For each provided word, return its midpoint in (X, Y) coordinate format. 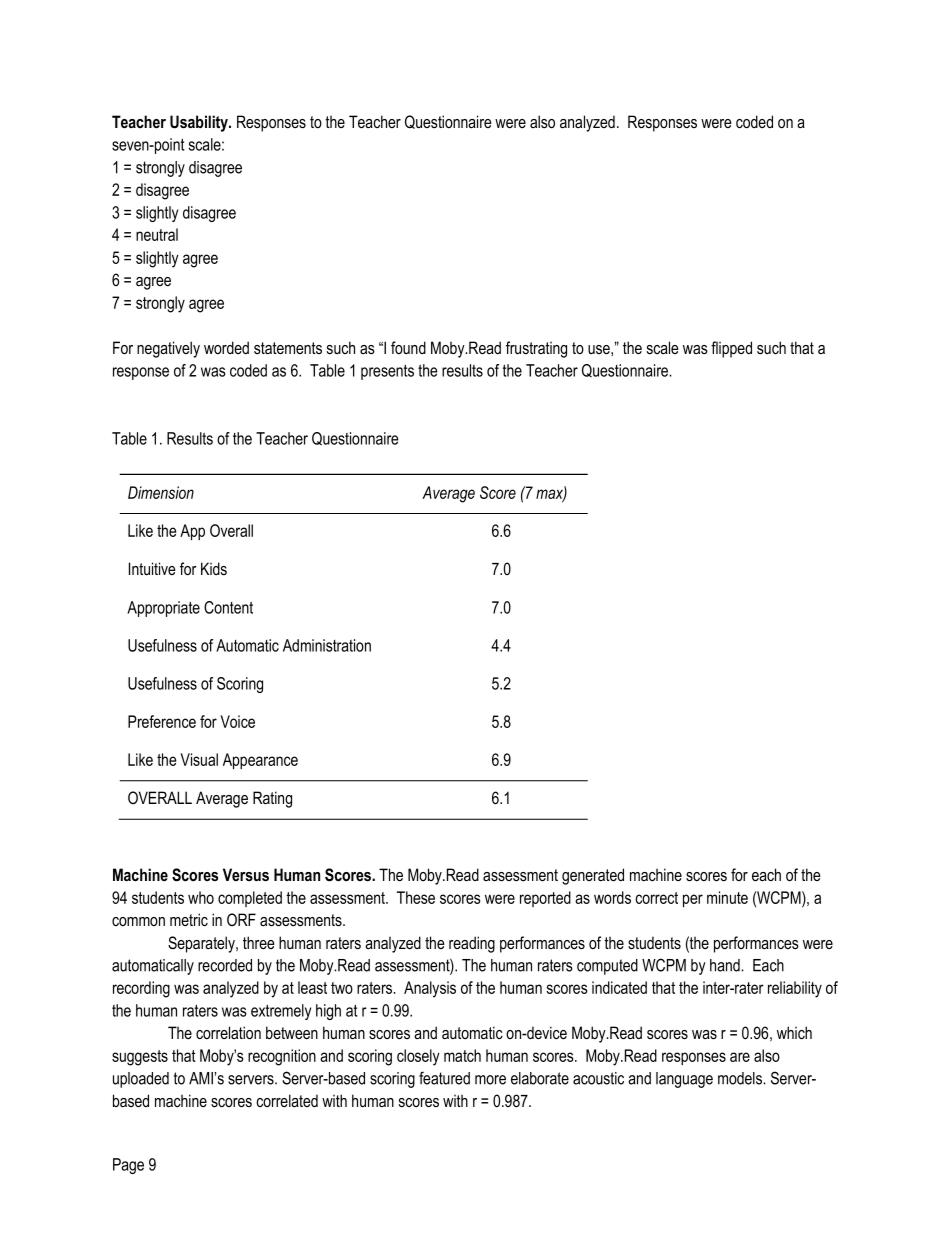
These (416, 897)
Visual (199, 759)
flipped (731, 349)
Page (128, 1166)
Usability (200, 123)
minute (727, 897)
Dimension (161, 492)
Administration (327, 645)
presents (387, 372)
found (408, 347)
